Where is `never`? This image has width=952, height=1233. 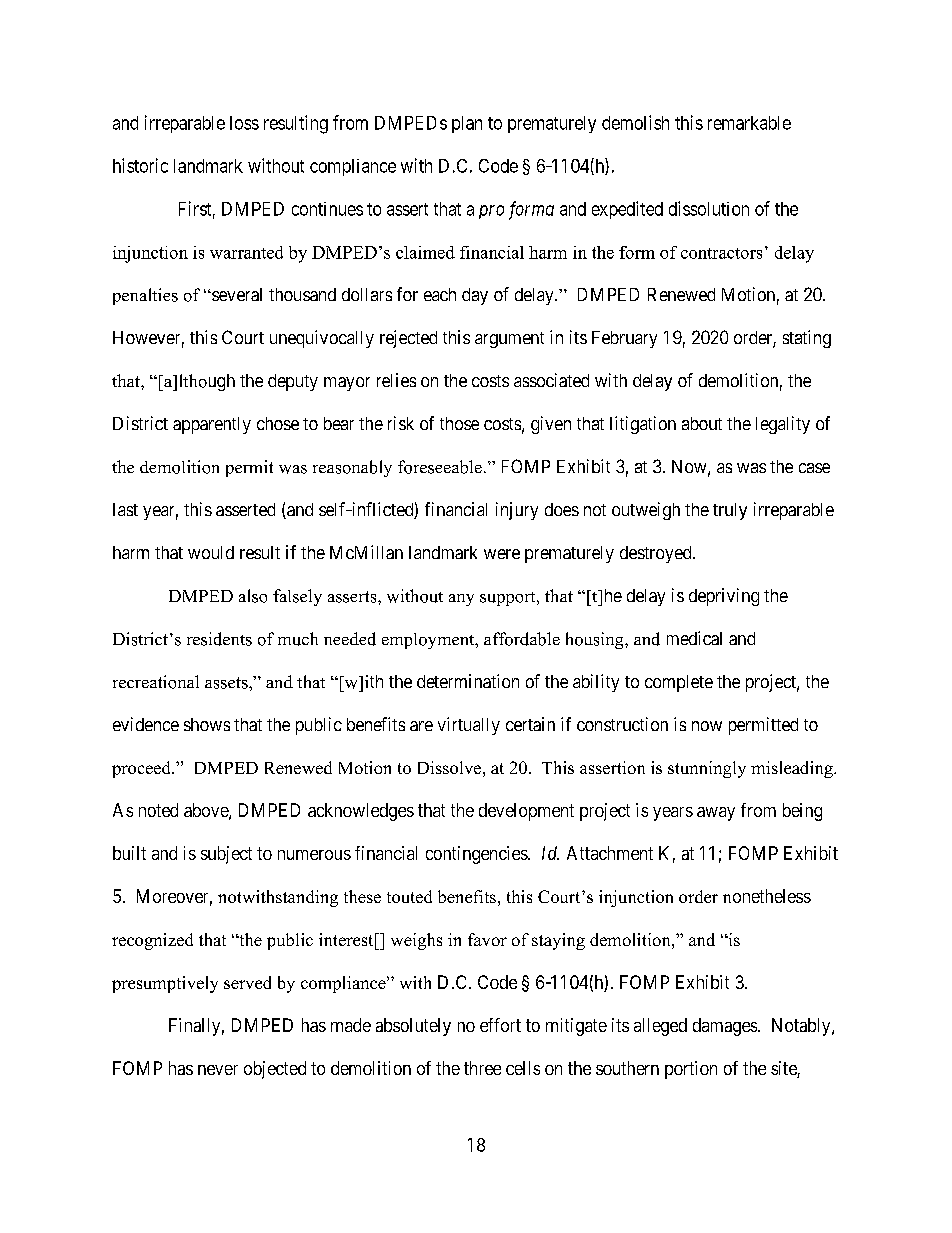 never is located at coordinates (218, 1070).
